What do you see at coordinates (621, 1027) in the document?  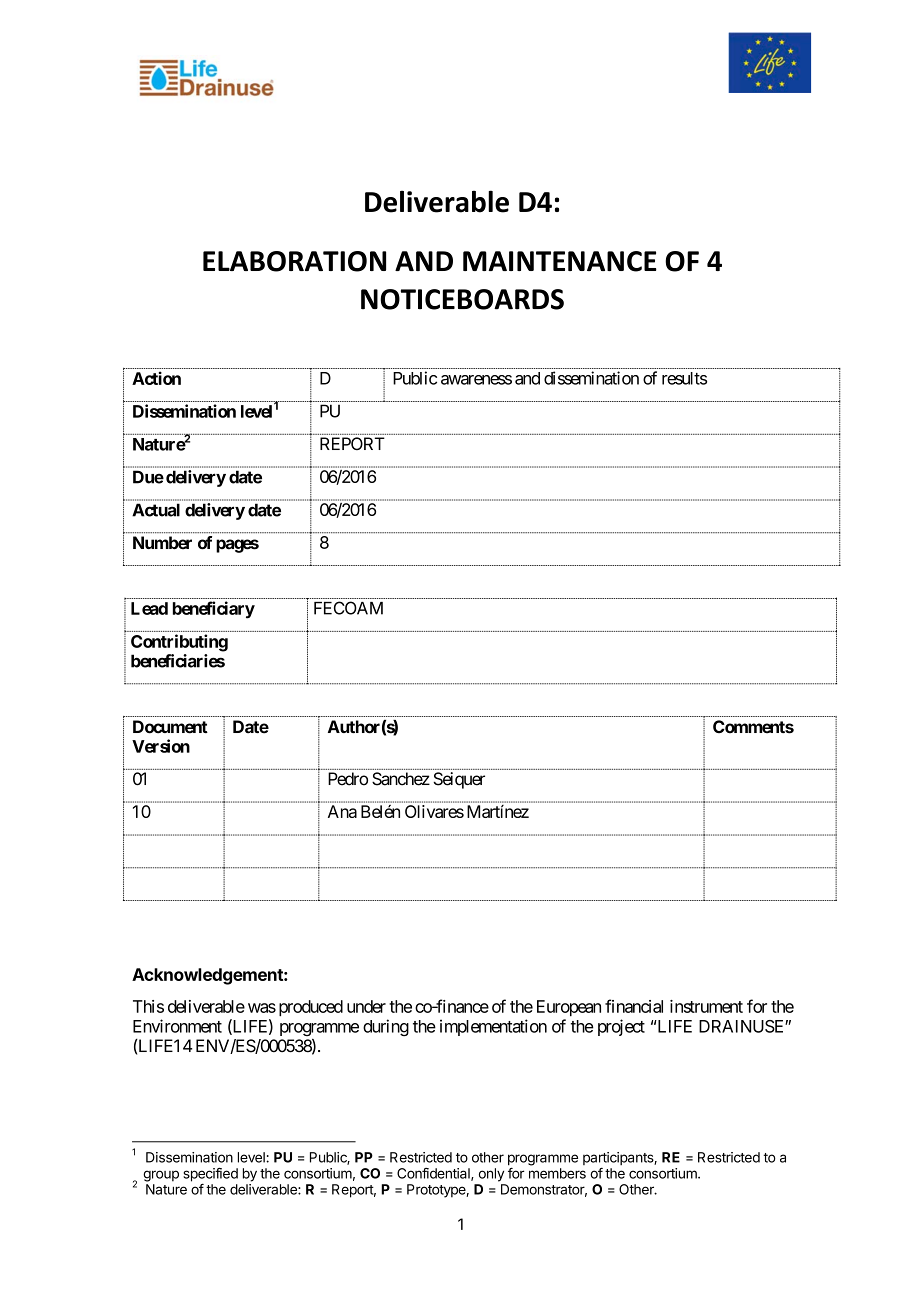 I see `project` at bounding box center [621, 1027].
